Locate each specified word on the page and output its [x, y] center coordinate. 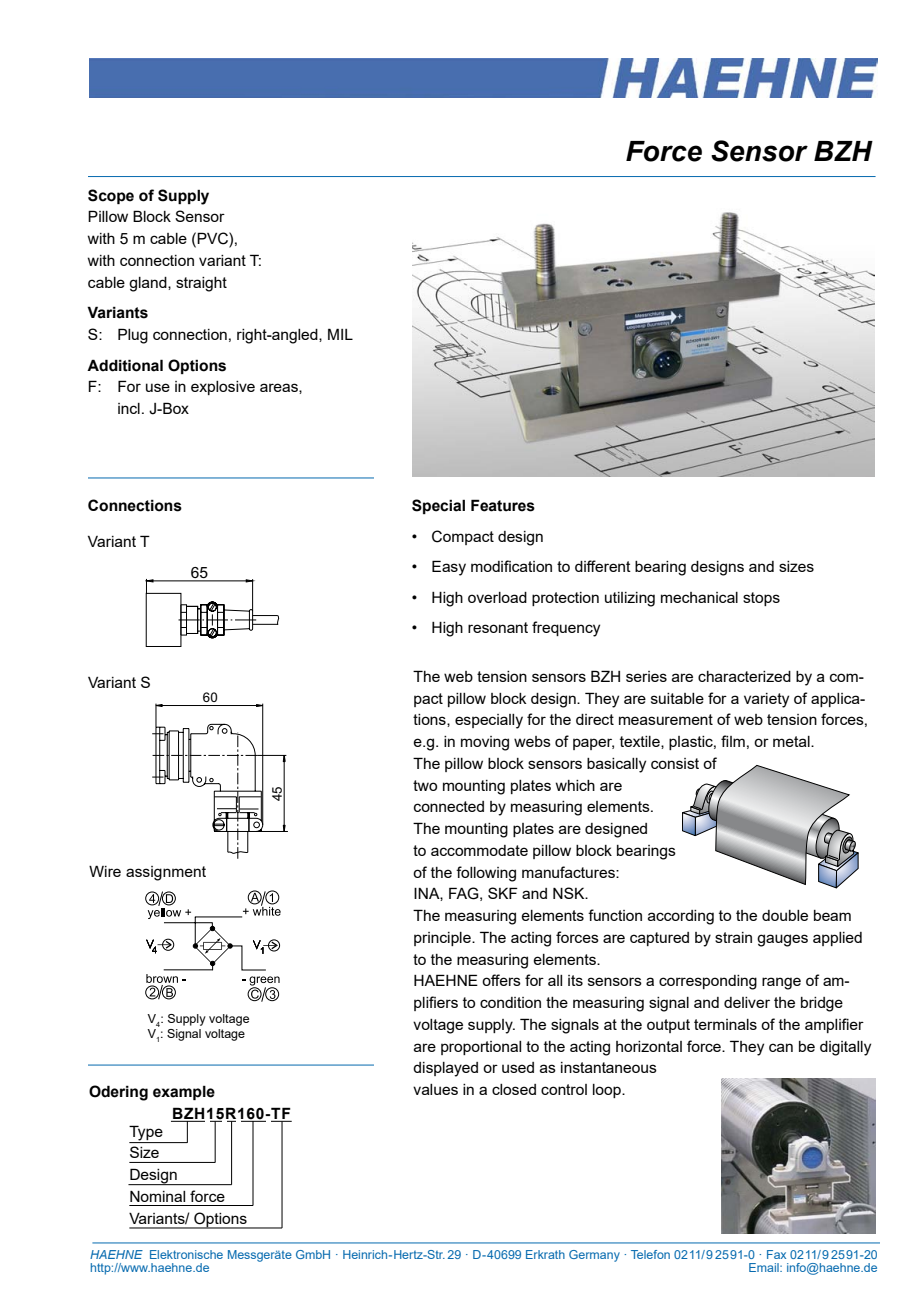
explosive [223, 388]
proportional [481, 1048]
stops [761, 599]
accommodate [479, 850]
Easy [449, 568]
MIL [340, 334]
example [184, 1092]
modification [511, 566]
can [781, 1047]
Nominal [157, 1196]
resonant [498, 627]
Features [503, 505]
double [785, 915]
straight [201, 284]
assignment [166, 873]
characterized [744, 676]
